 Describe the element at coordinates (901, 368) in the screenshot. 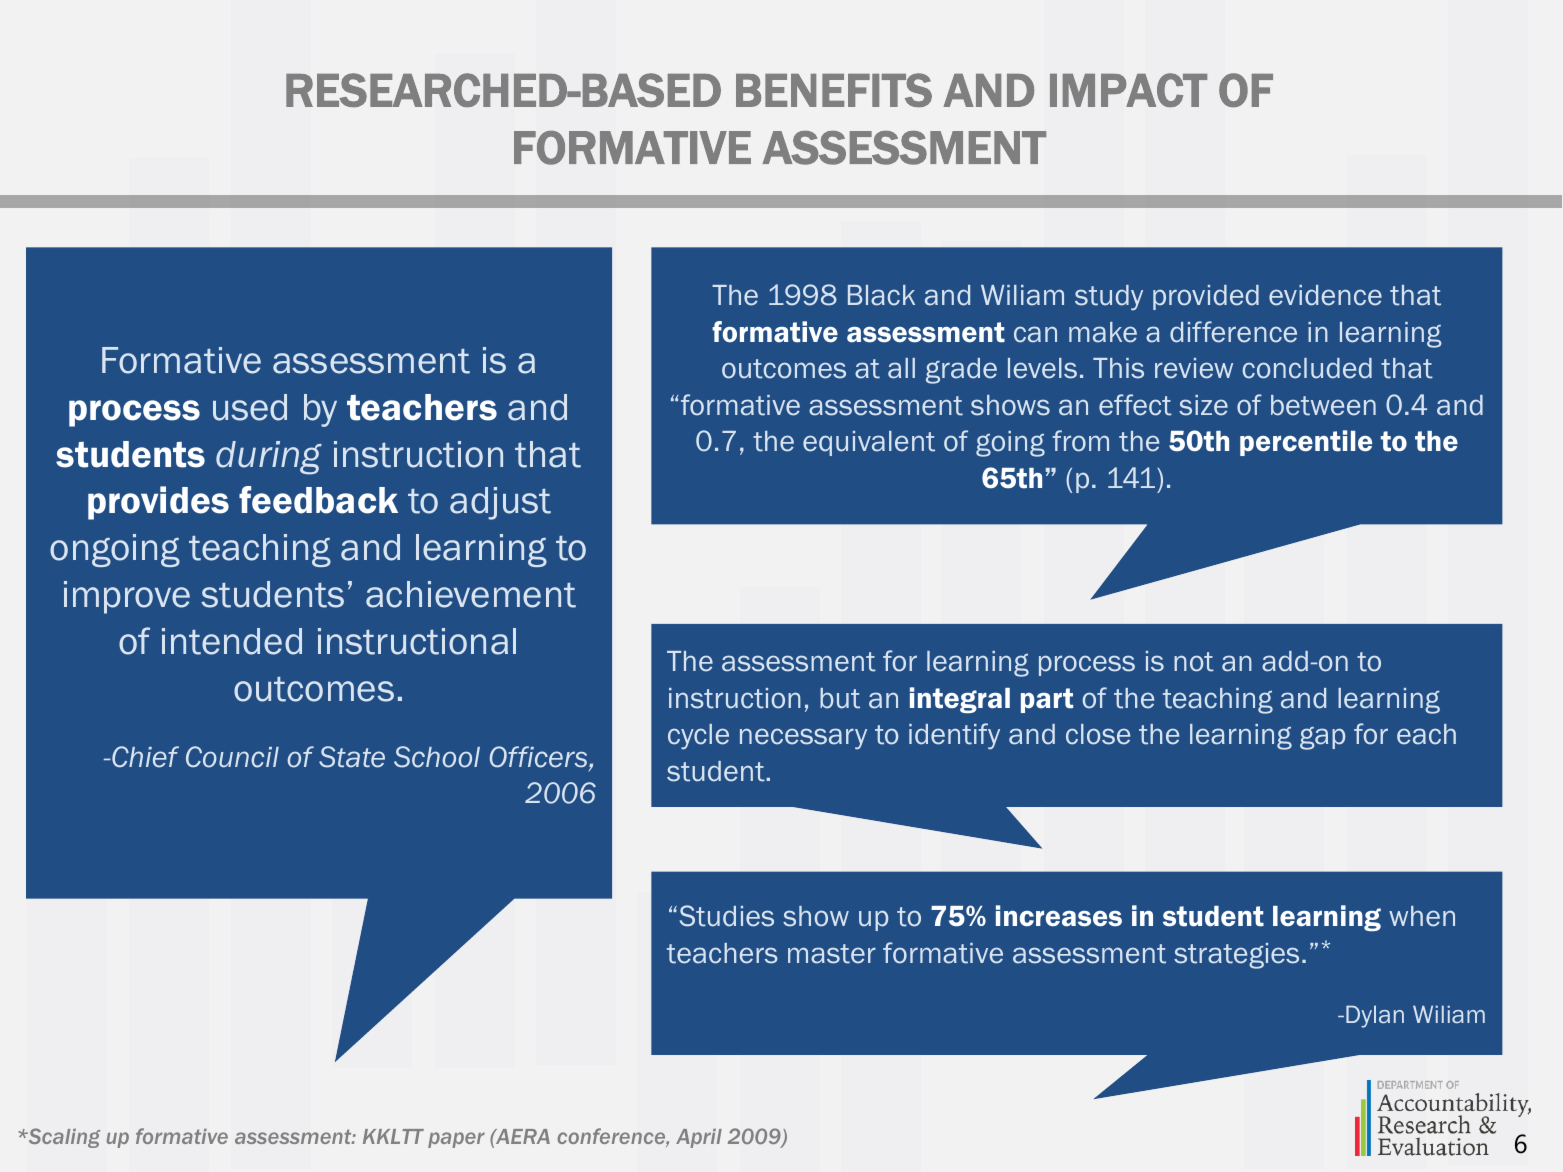

I see `all` at that location.
